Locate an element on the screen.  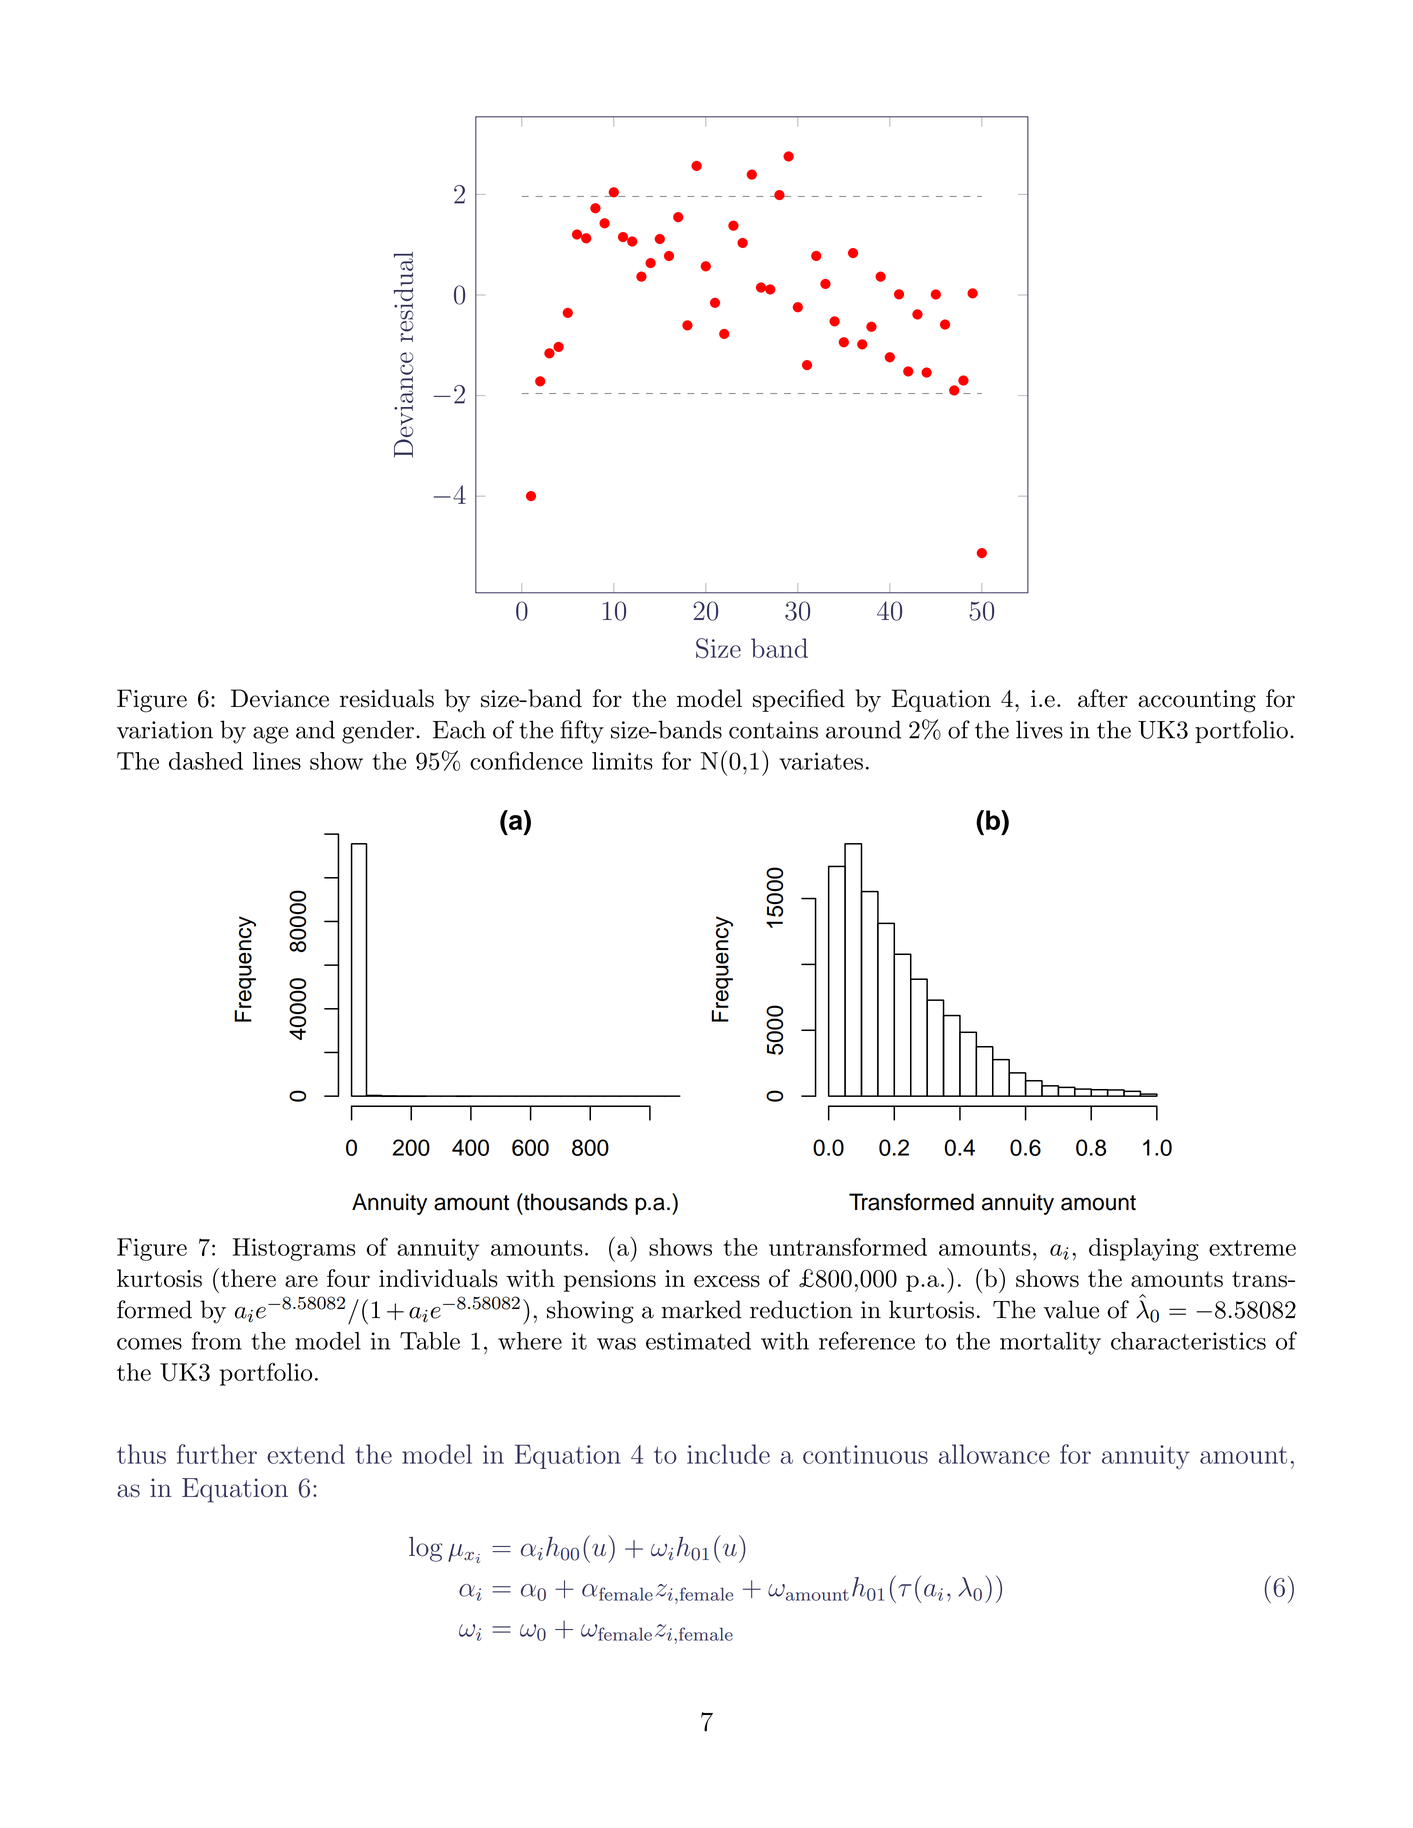
displaying is located at coordinates (1144, 1249).
